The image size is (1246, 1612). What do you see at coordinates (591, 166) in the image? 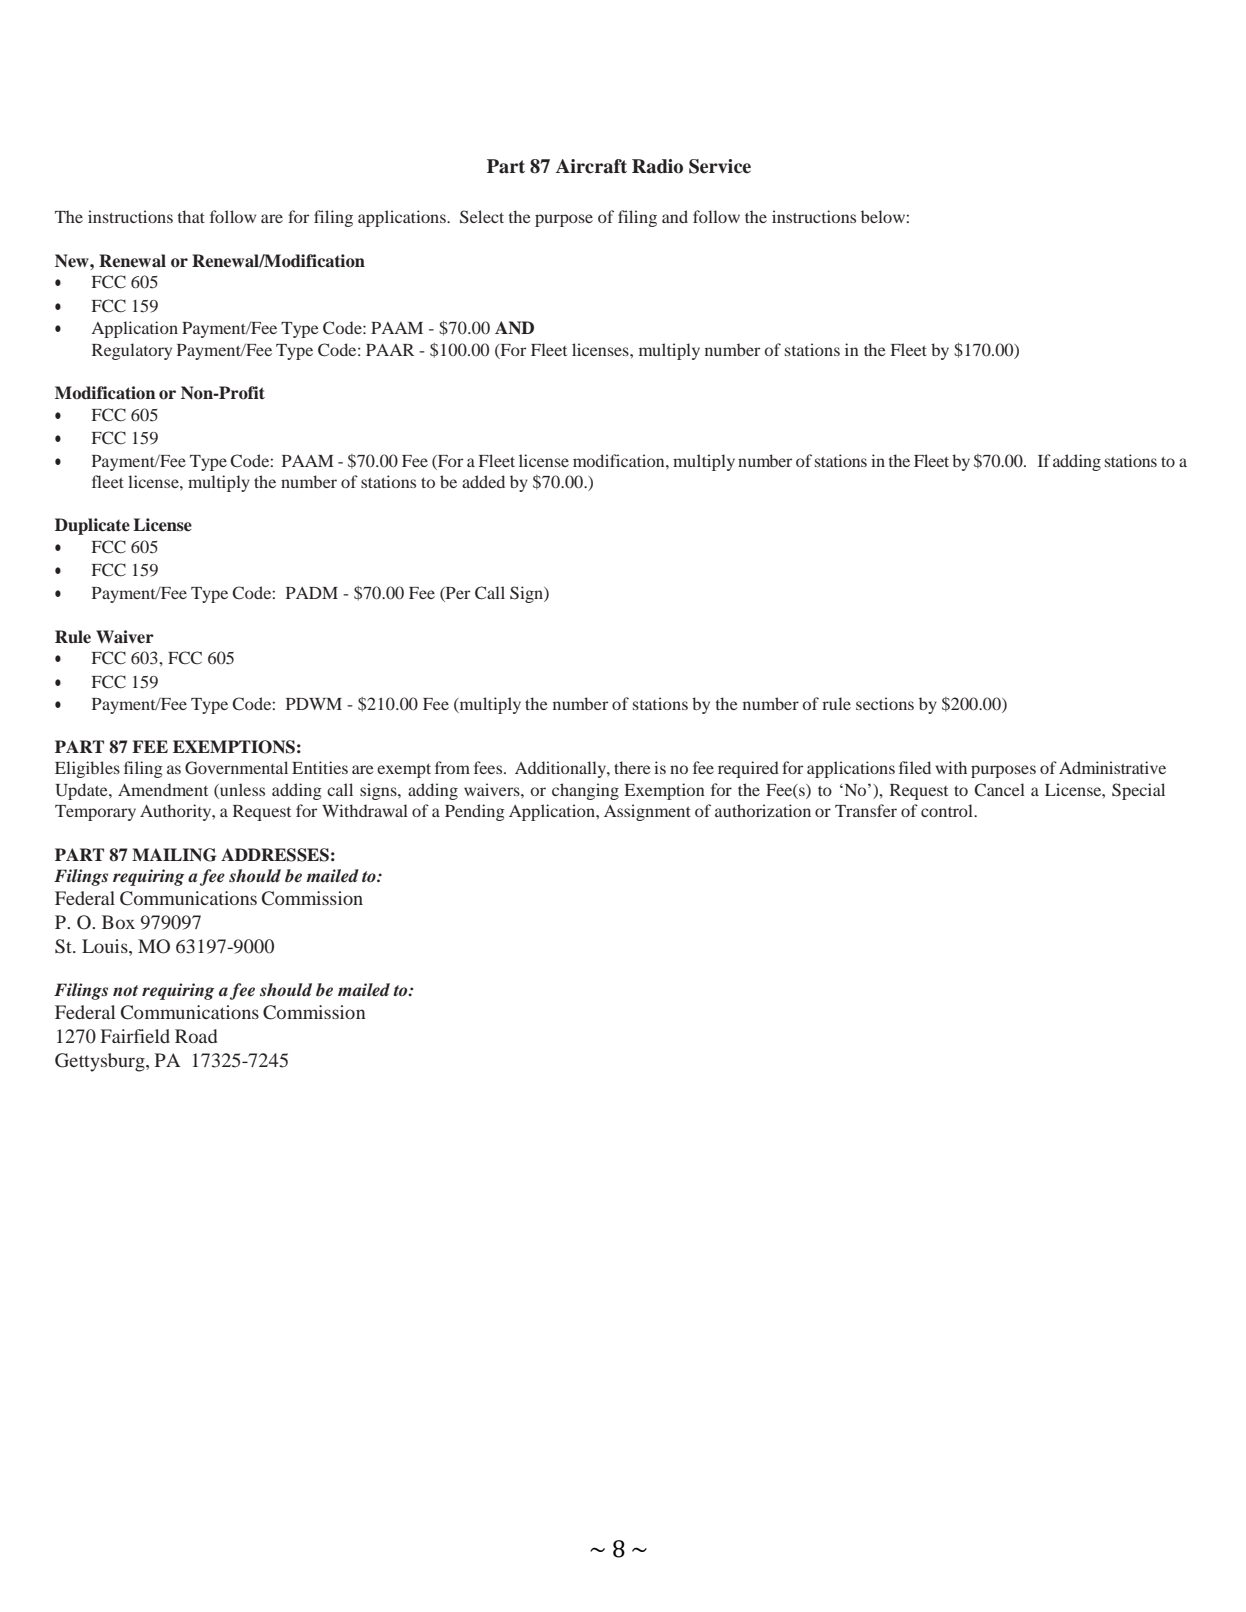
I see `Aircraft` at bounding box center [591, 166].
